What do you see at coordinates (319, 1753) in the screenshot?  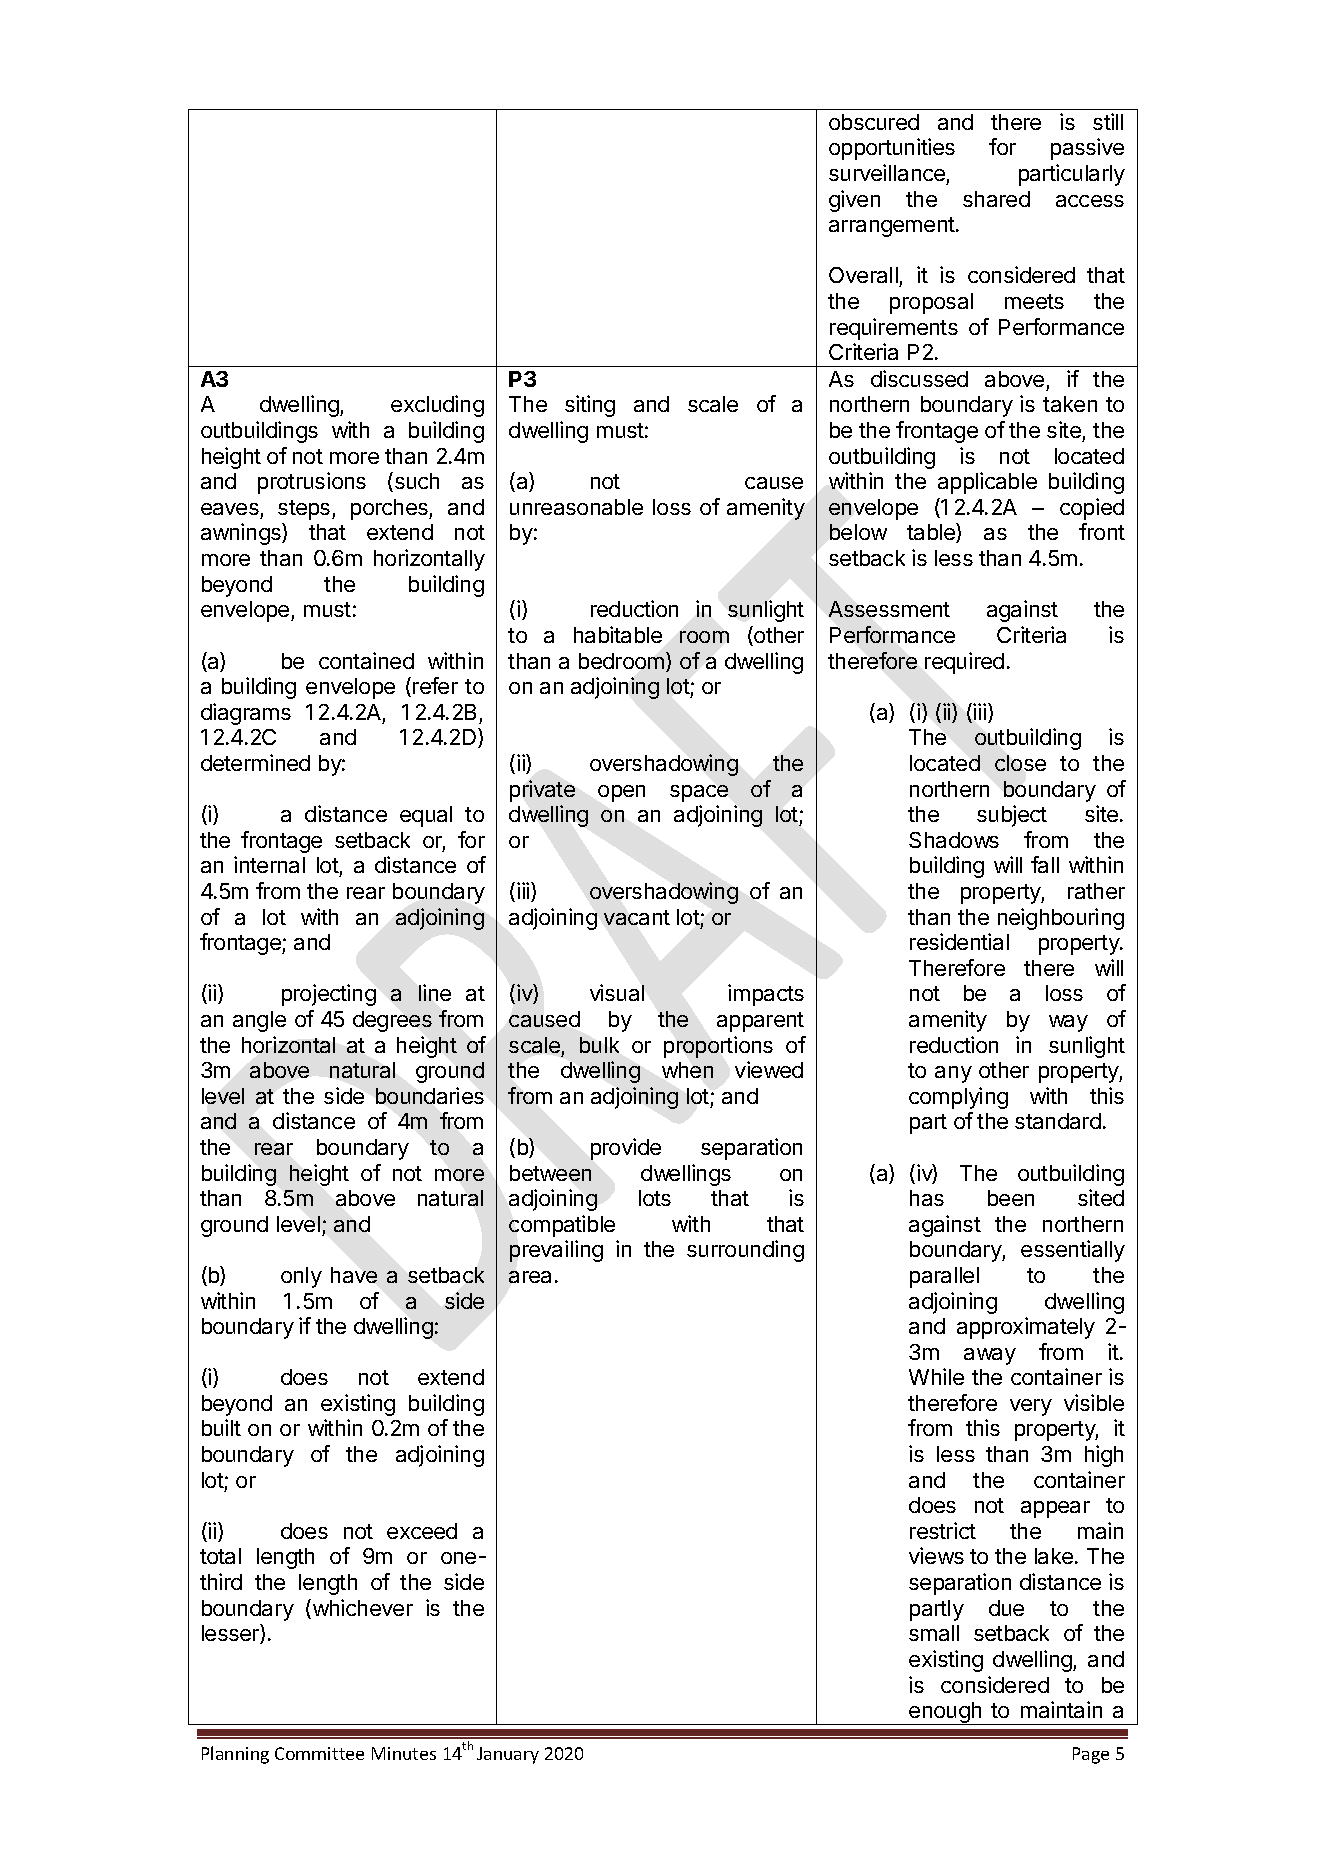 I see `Committee` at bounding box center [319, 1753].
